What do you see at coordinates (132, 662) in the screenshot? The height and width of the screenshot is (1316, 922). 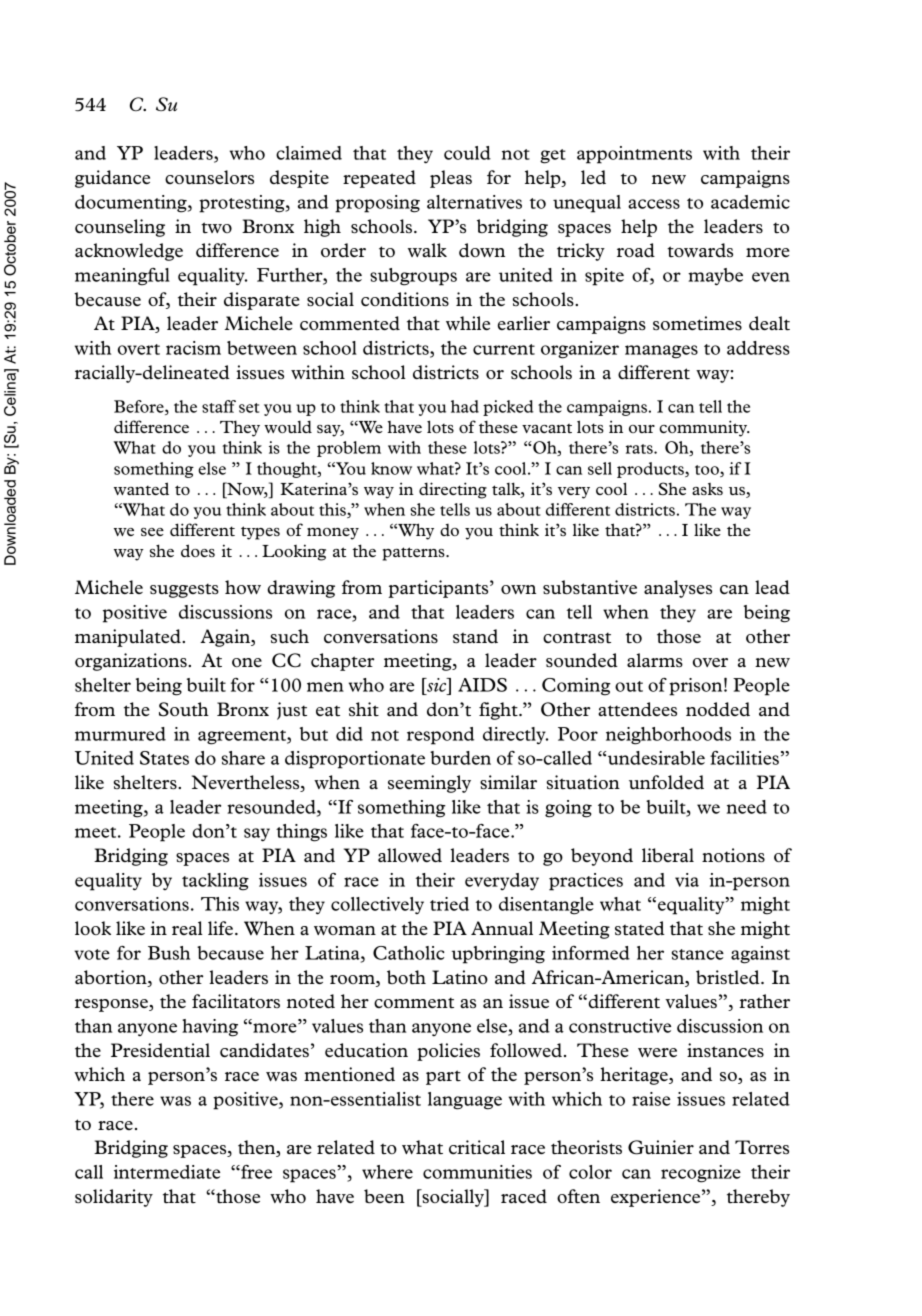 I see `organizations` at bounding box center [132, 662].
